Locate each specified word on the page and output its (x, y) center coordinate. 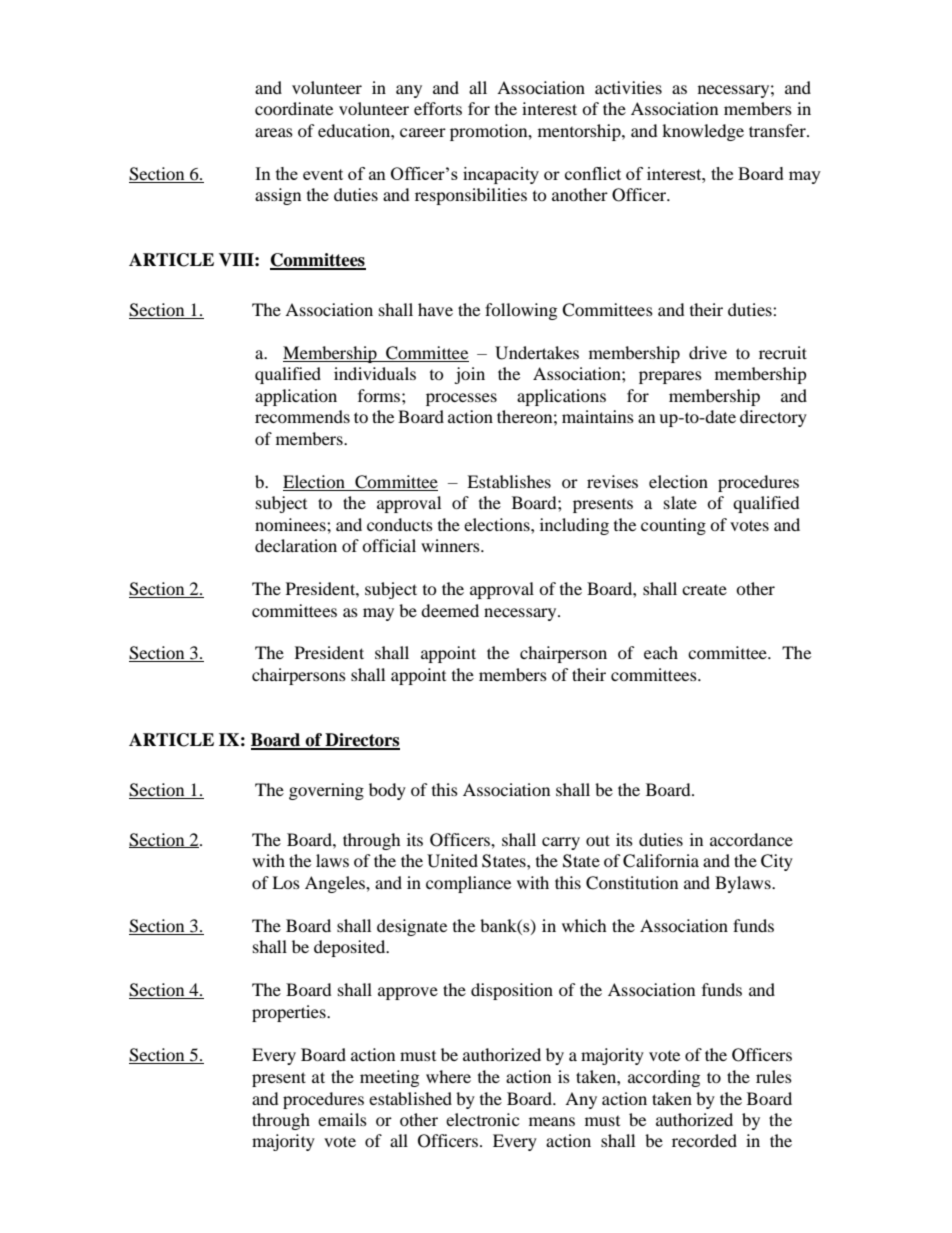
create (704, 590)
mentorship (580, 132)
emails (342, 1119)
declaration (296, 545)
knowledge (703, 132)
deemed (450, 610)
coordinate (294, 108)
